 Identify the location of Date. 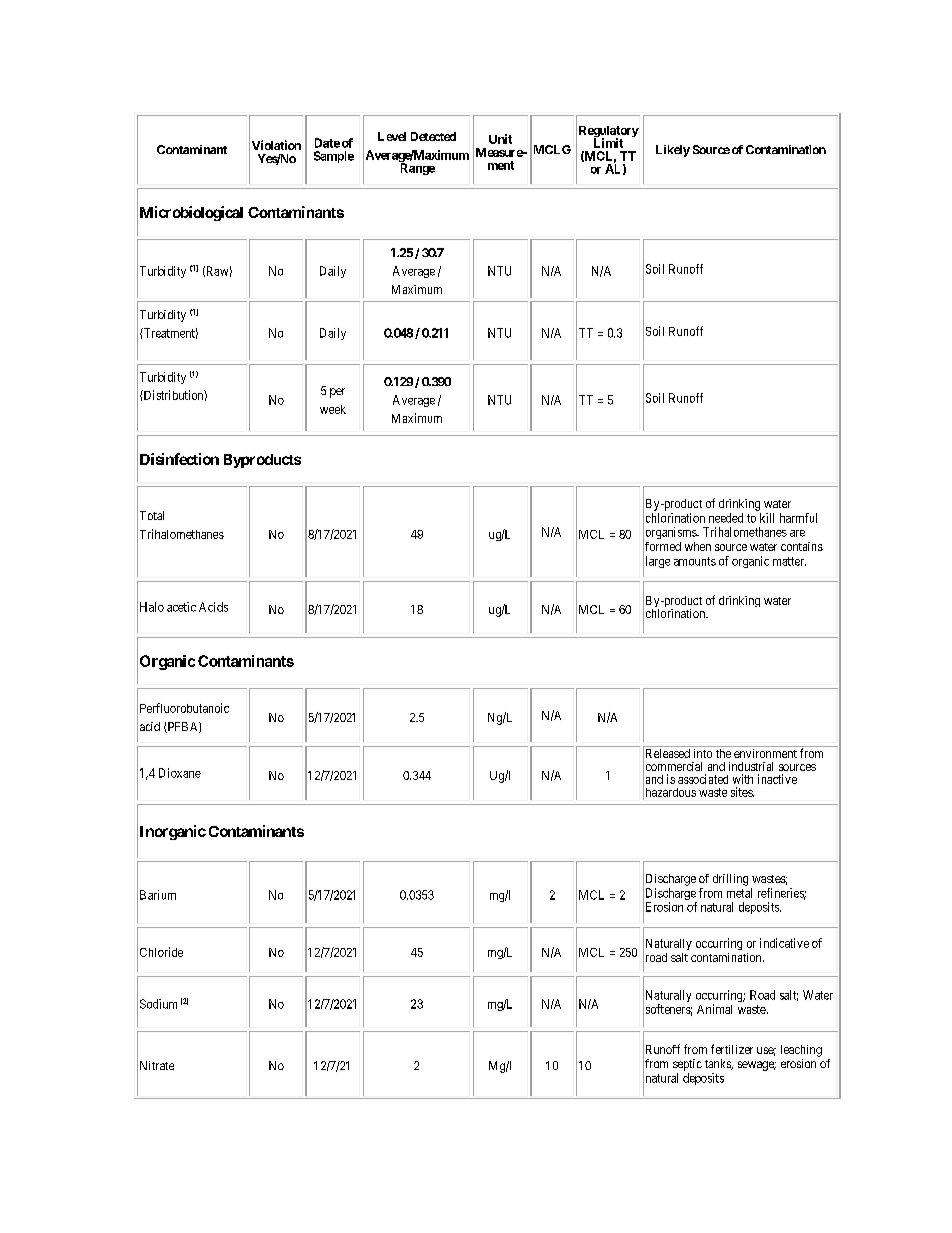
(327, 143).
